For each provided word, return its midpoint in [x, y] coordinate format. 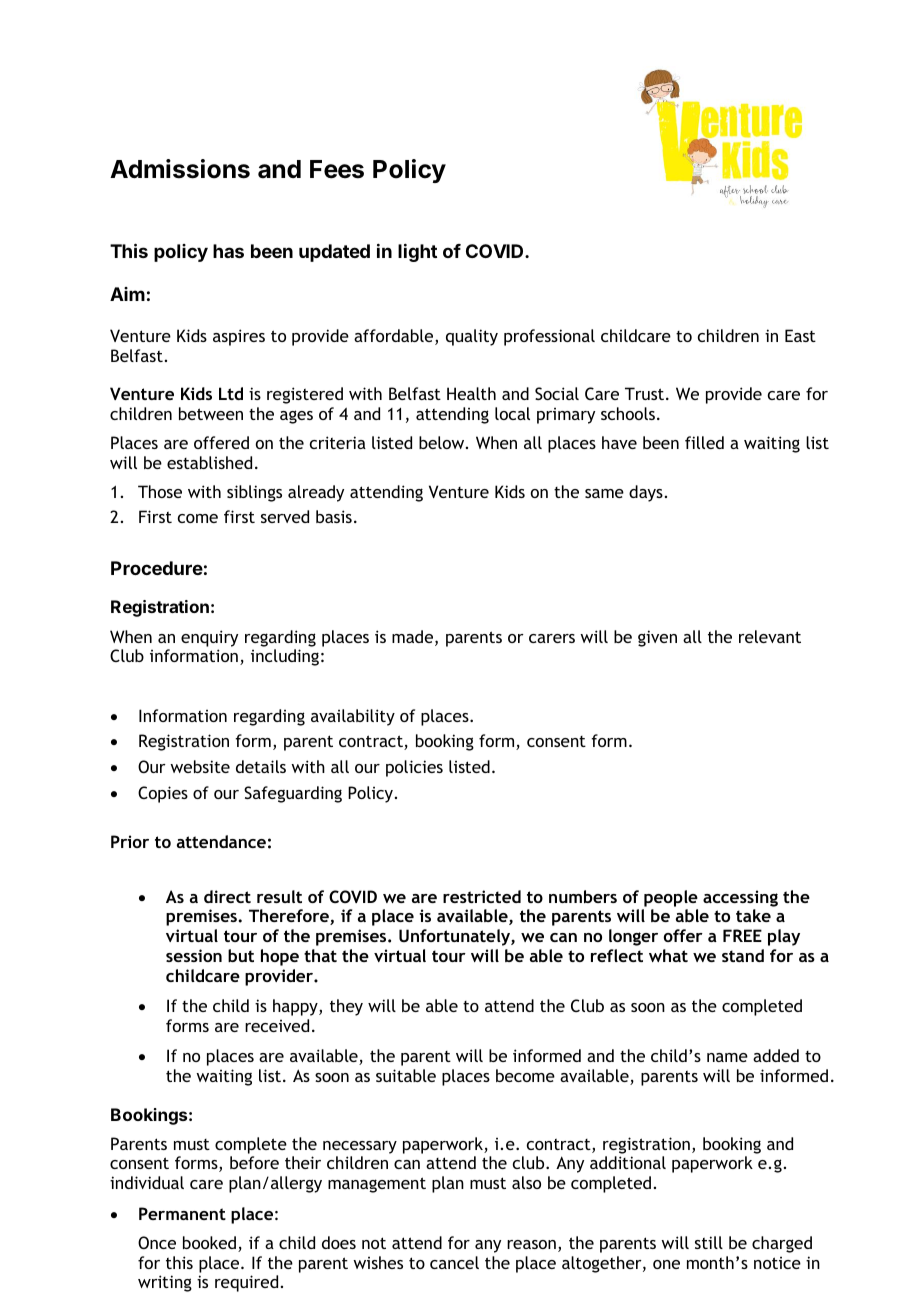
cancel [454, 1262]
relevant [770, 636]
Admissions [180, 169]
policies [414, 768]
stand [743, 955]
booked [211, 1244]
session [194, 955]
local [512, 413]
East [800, 335]
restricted [482, 896]
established [209, 462]
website [200, 766]
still [709, 1242]
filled [704, 442]
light [417, 253]
